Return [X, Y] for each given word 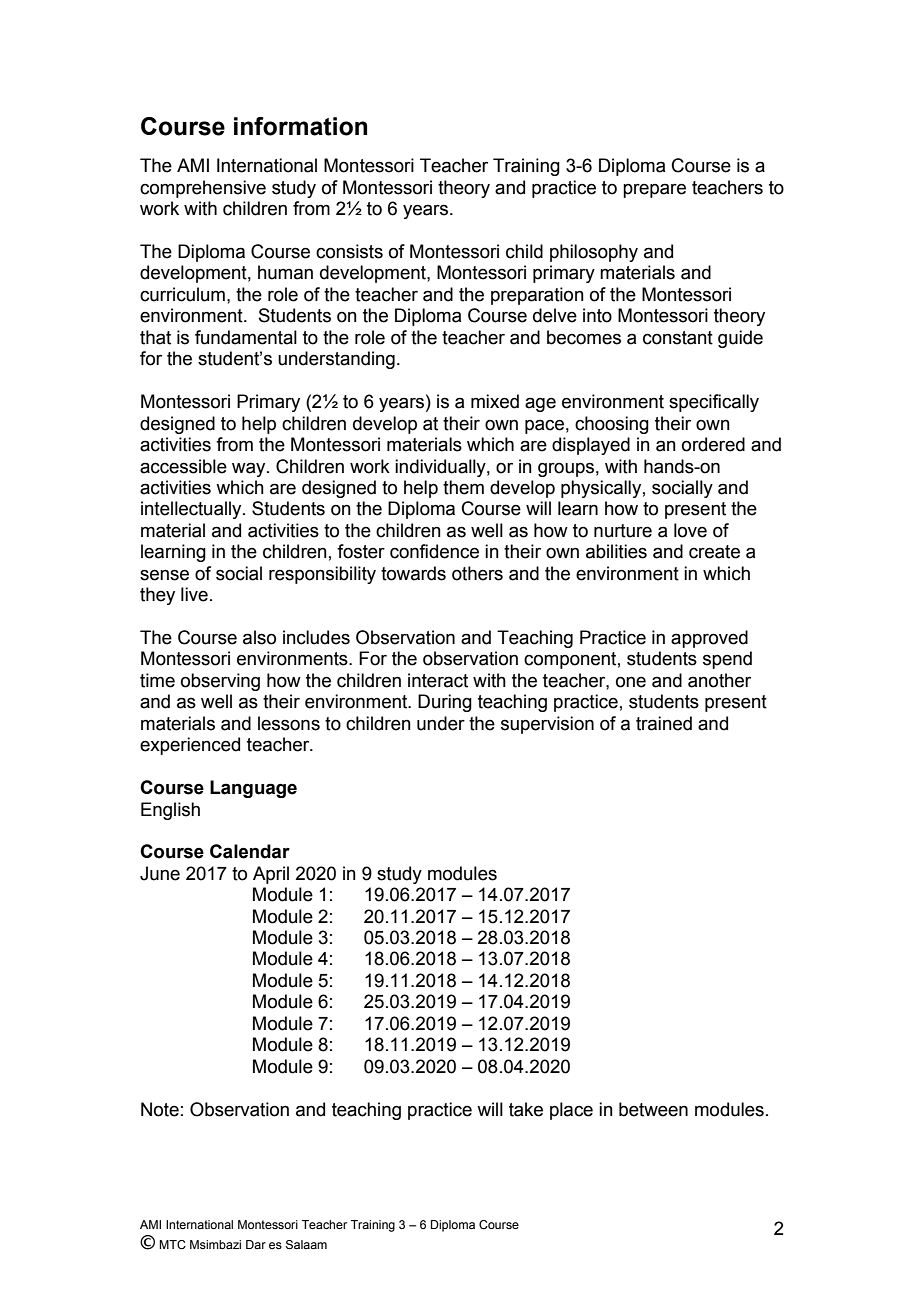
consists [349, 251]
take [526, 1109]
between [653, 1109]
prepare [654, 190]
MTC [172, 1244]
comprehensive [203, 189]
